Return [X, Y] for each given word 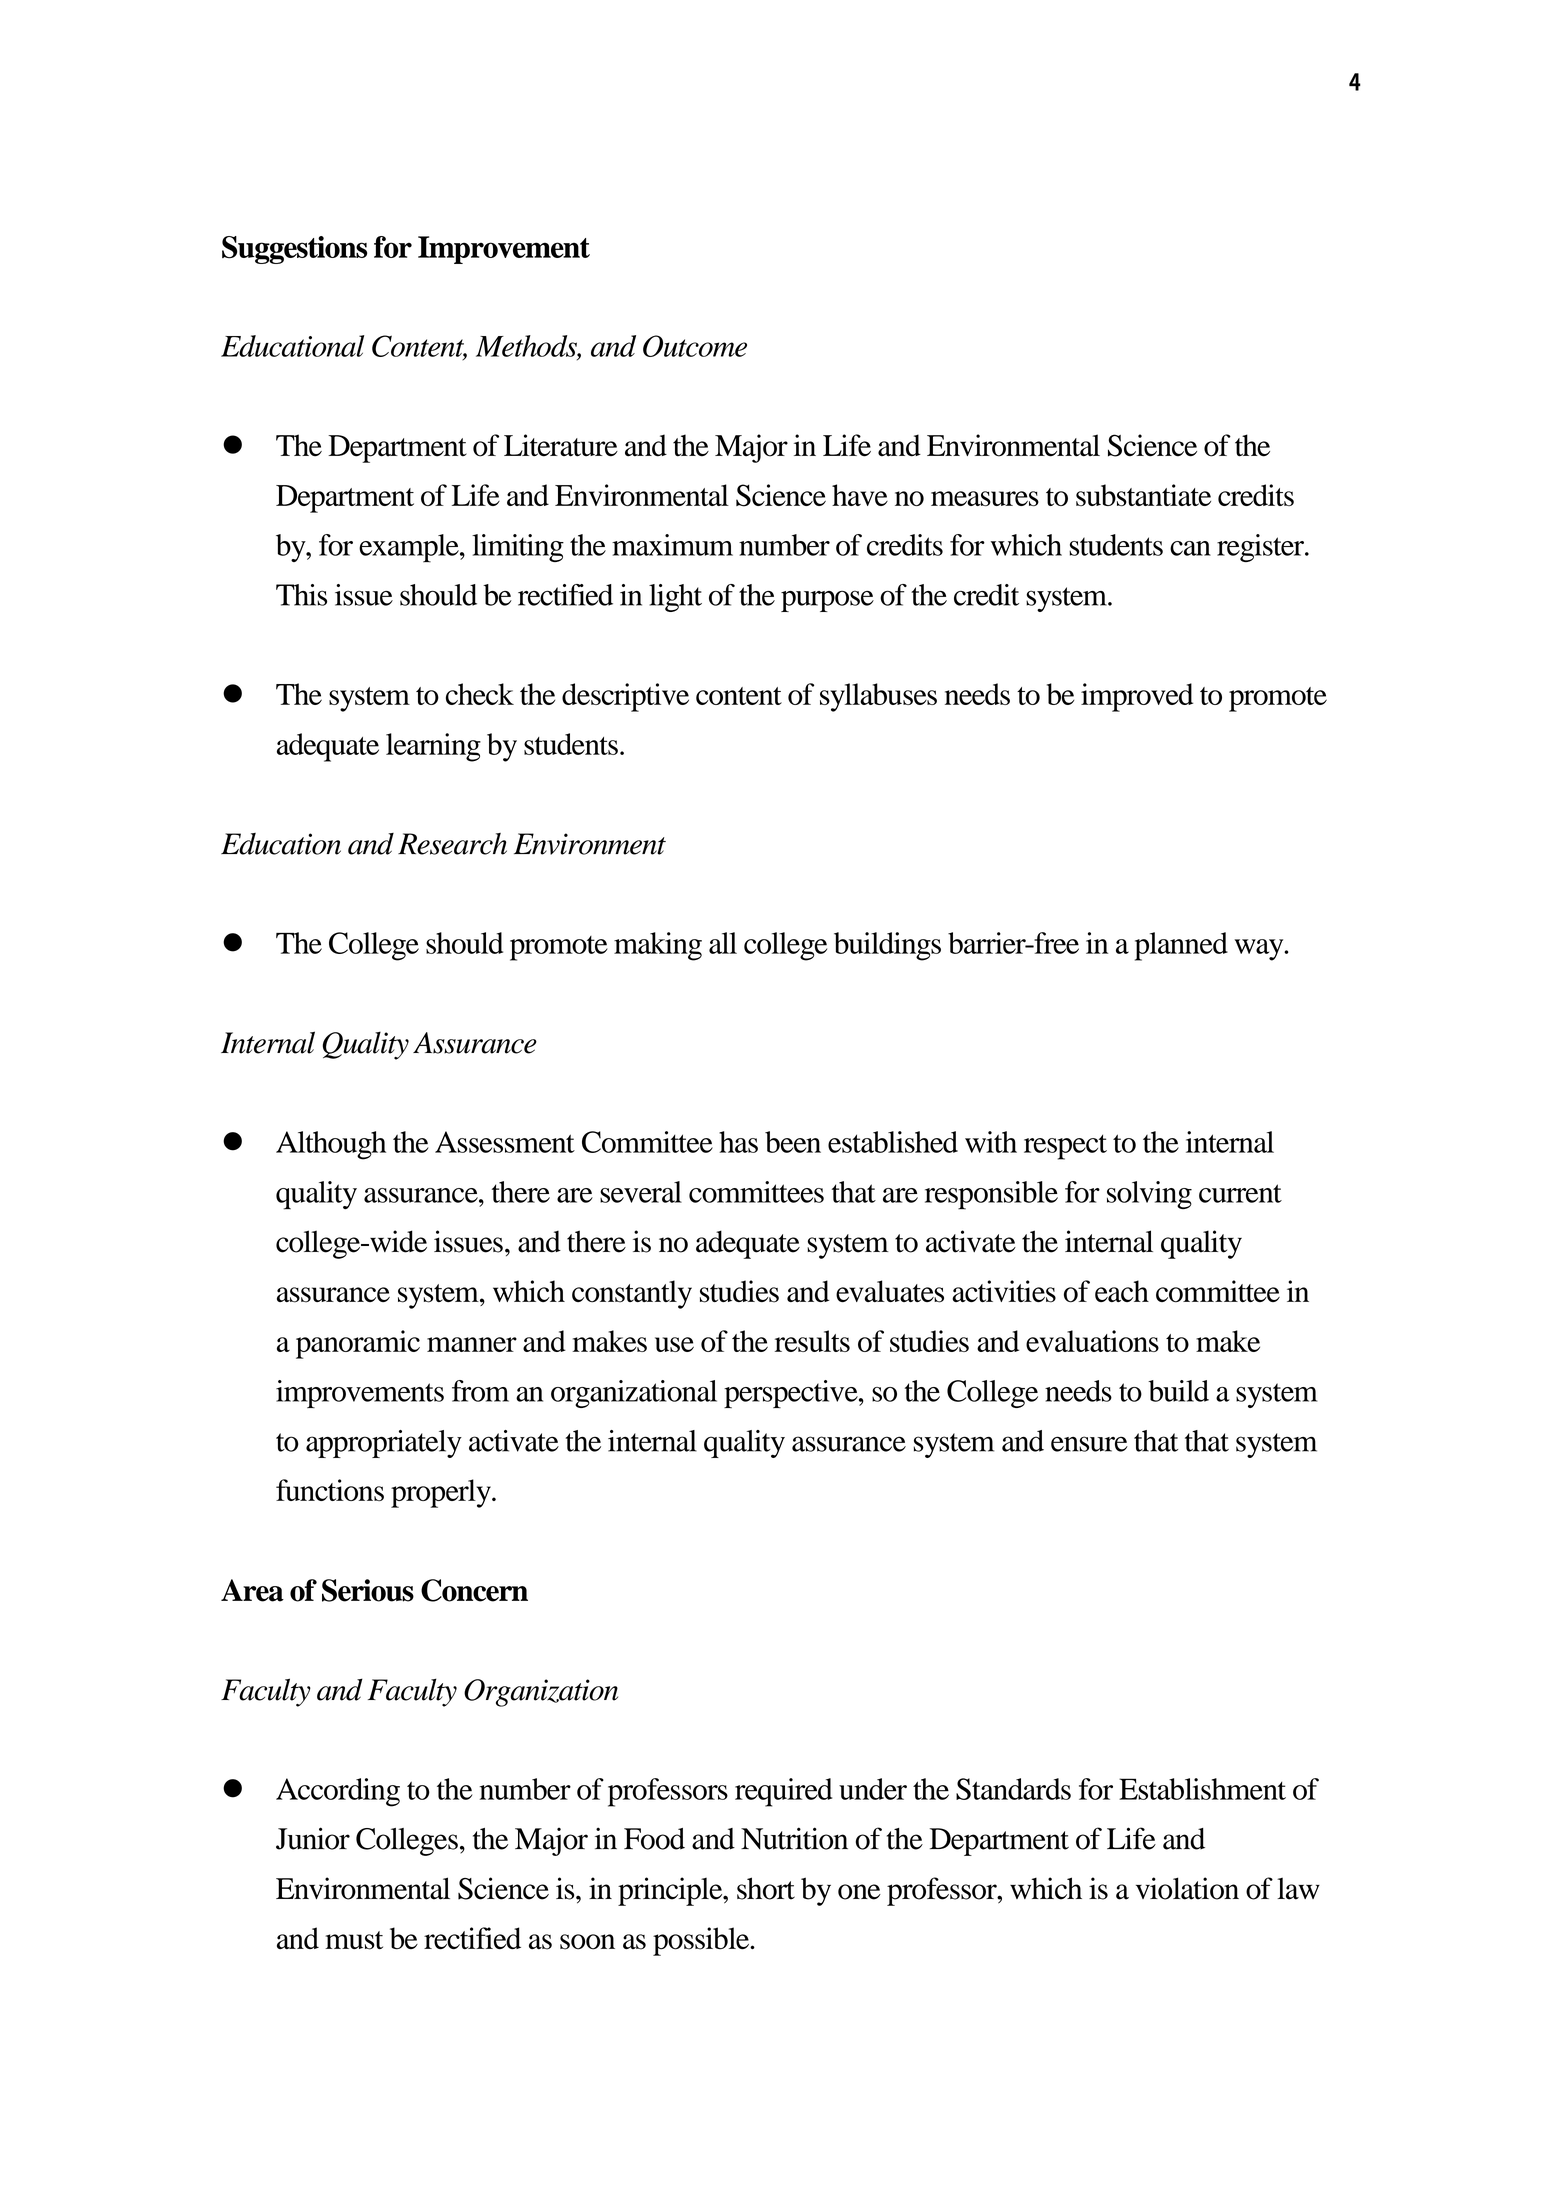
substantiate [1143, 495]
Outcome [695, 346]
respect [1065, 1147]
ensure [1089, 1444]
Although [331, 1145]
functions [330, 1490]
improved [1137, 697]
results [812, 1341]
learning [433, 747]
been [793, 1142]
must [354, 1940]
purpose [827, 601]
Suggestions [294, 250]
